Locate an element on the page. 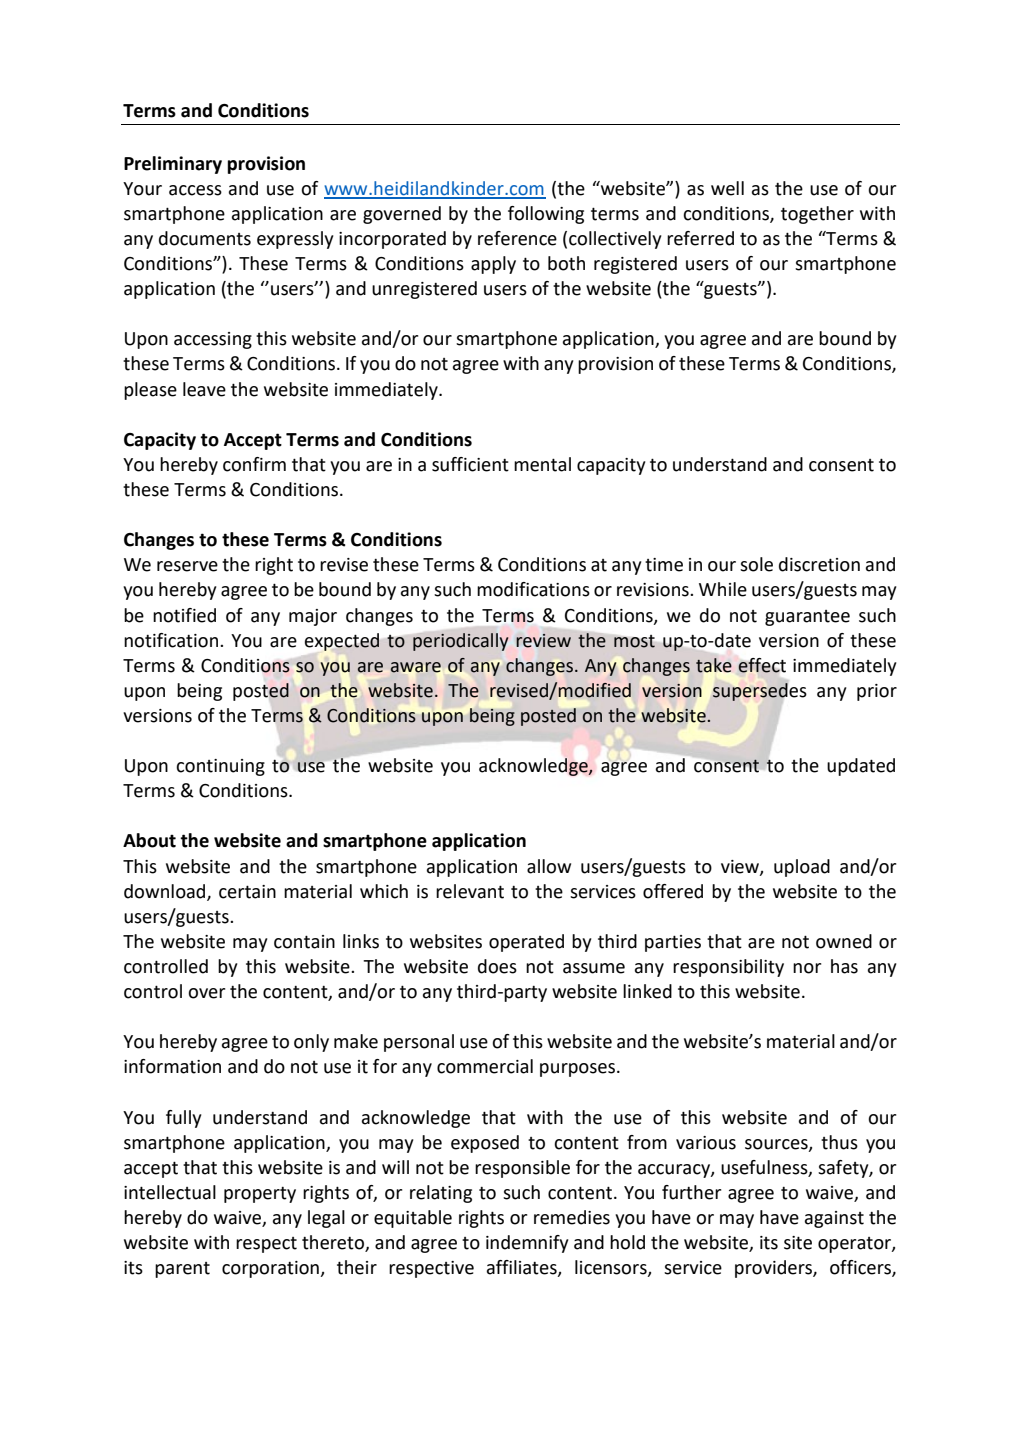  corporation is located at coordinates (271, 1269).
